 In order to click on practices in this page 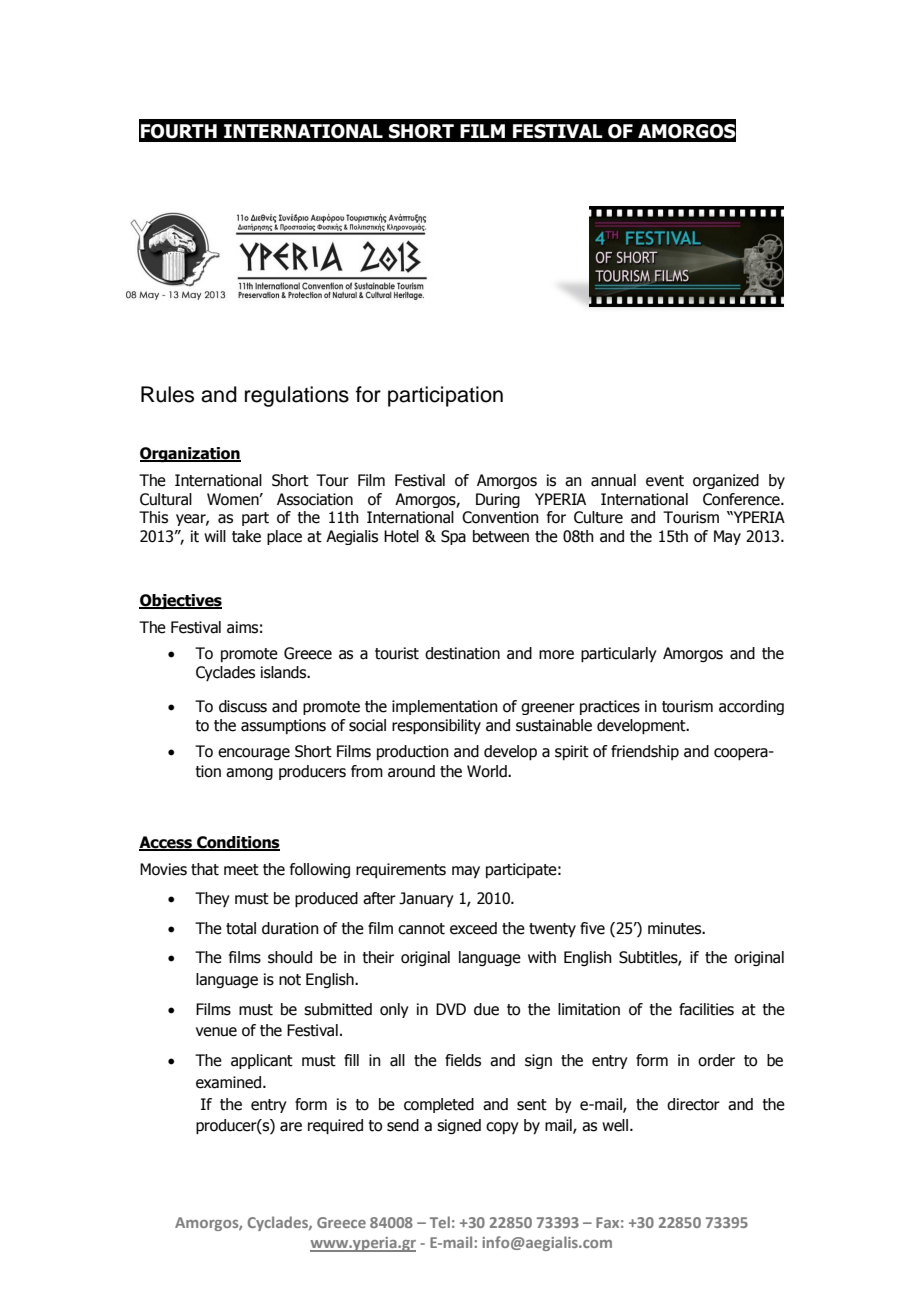, I will do `click(610, 707)`.
